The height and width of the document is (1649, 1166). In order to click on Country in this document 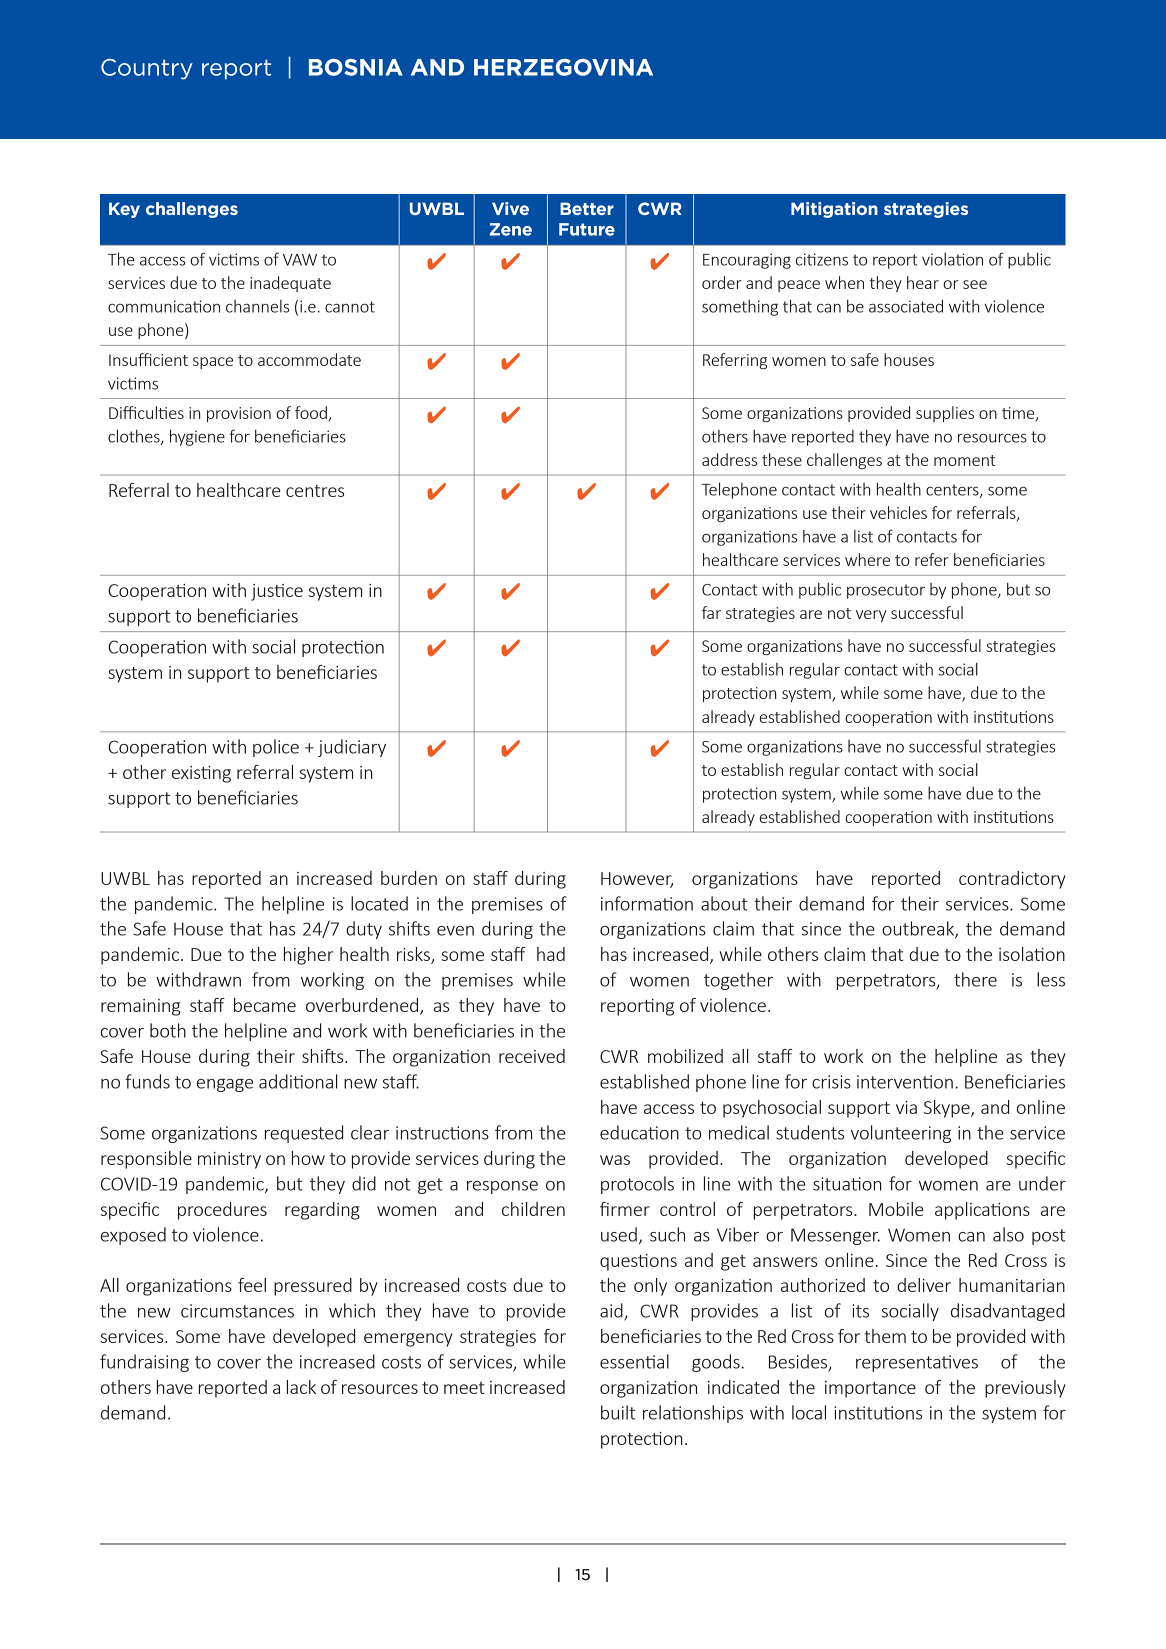, I will do `click(147, 69)`.
